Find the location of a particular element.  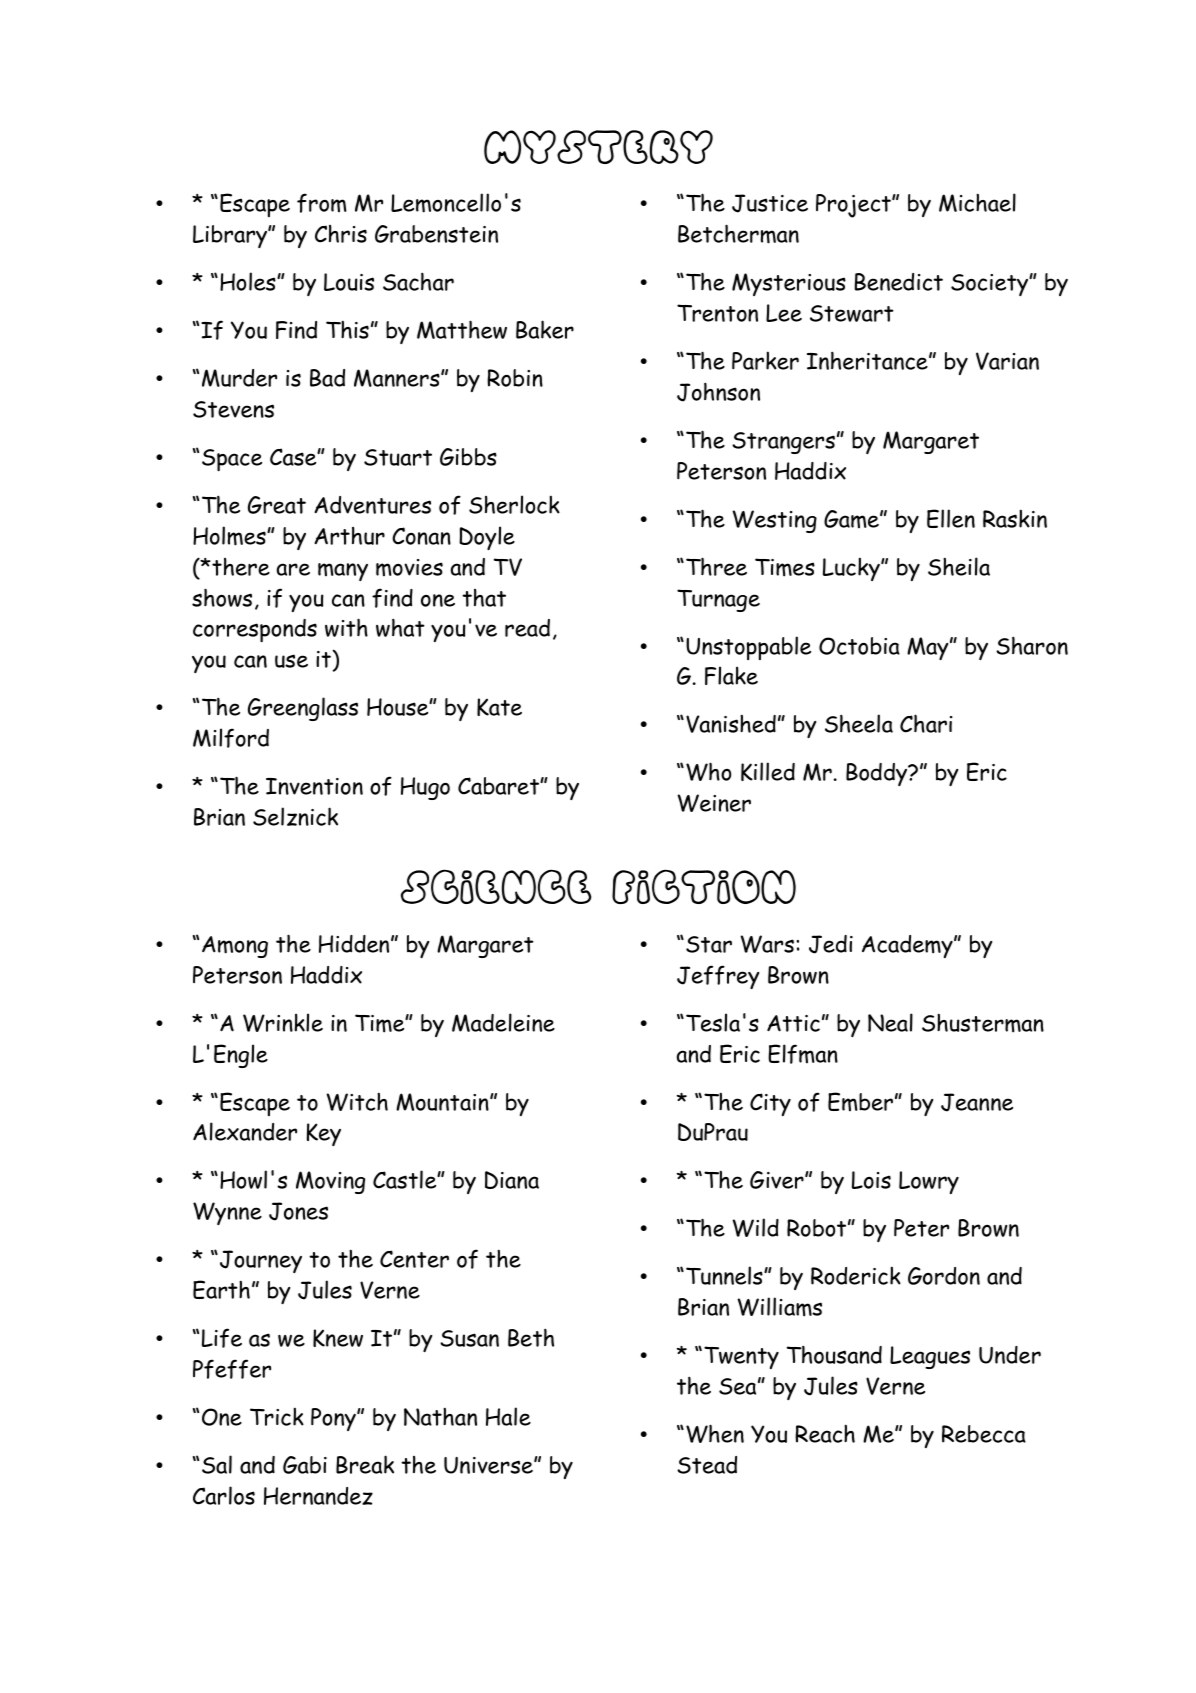

from is located at coordinates (322, 203).
